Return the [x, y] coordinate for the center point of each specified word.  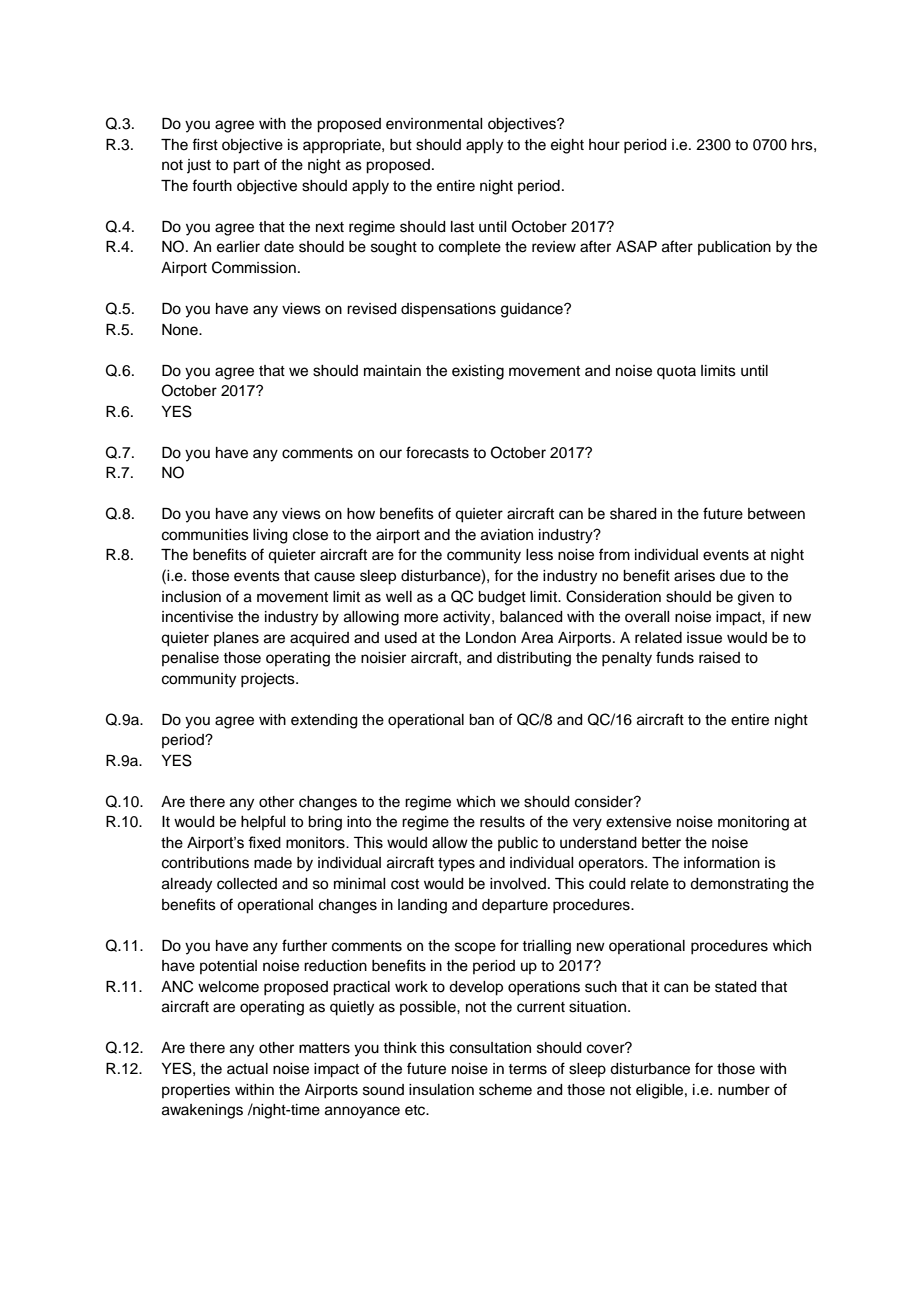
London [491, 638]
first [205, 144]
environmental [434, 124]
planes [236, 639]
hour [604, 145]
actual [247, 1069]
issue [704, 638]
